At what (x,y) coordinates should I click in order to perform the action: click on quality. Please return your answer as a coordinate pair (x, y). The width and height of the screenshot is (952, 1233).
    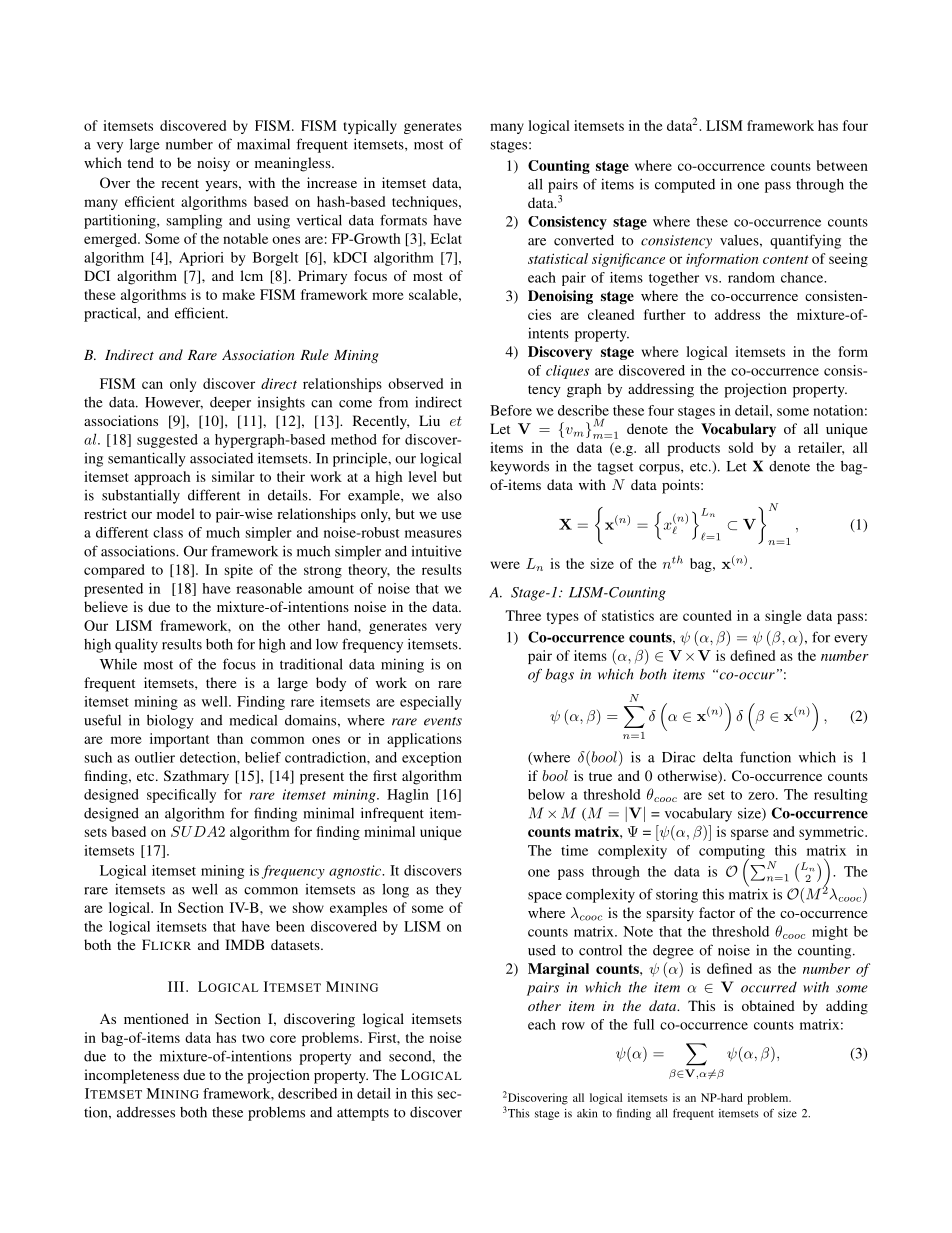
    Looking at the image, I should click on (136, 645).
